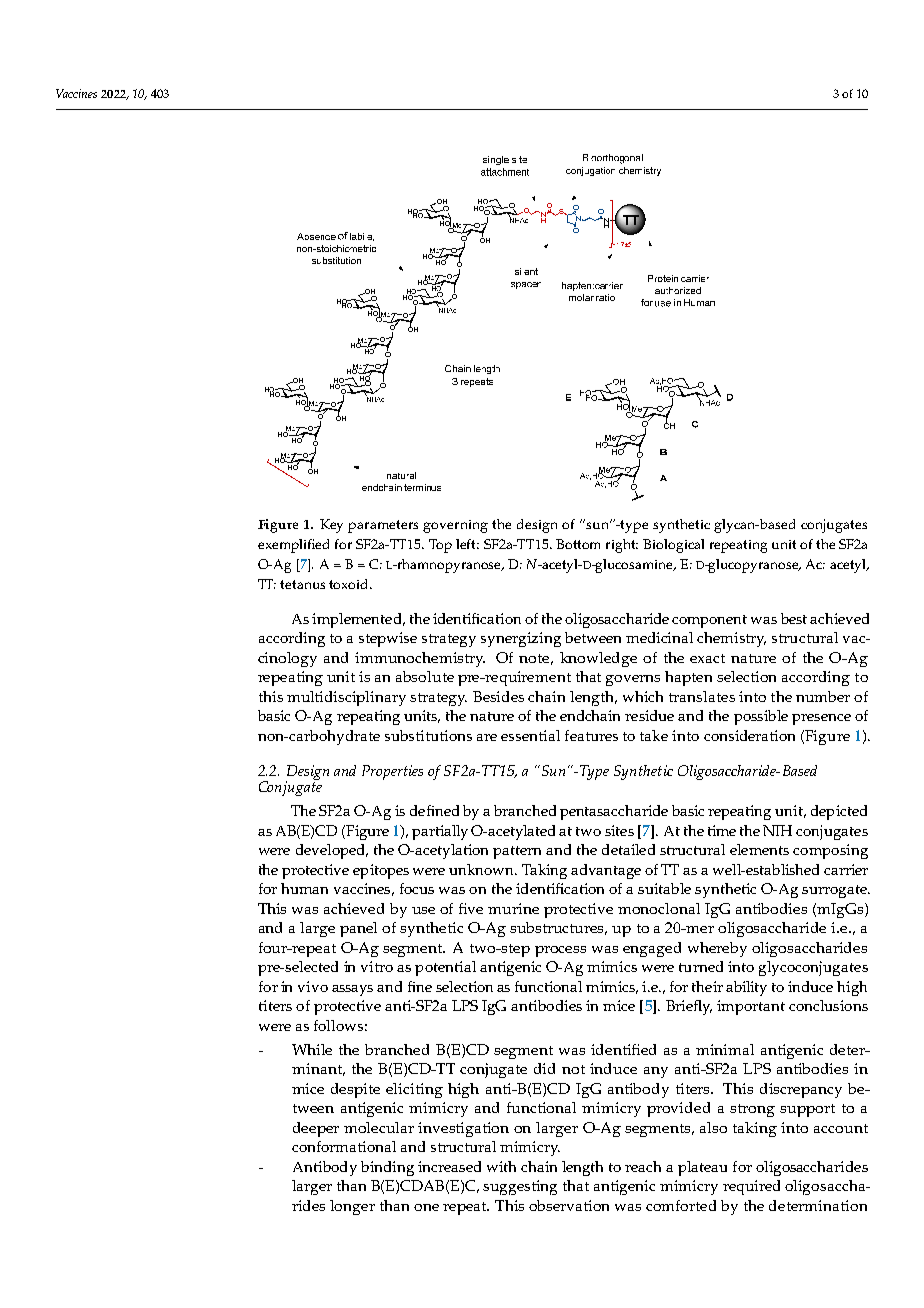 This screenshot has height=1308, width=924. What do you see at coordinates (702, 1168) in the screenshot?
I see `plateau` at bounding box center [702, 1168].
